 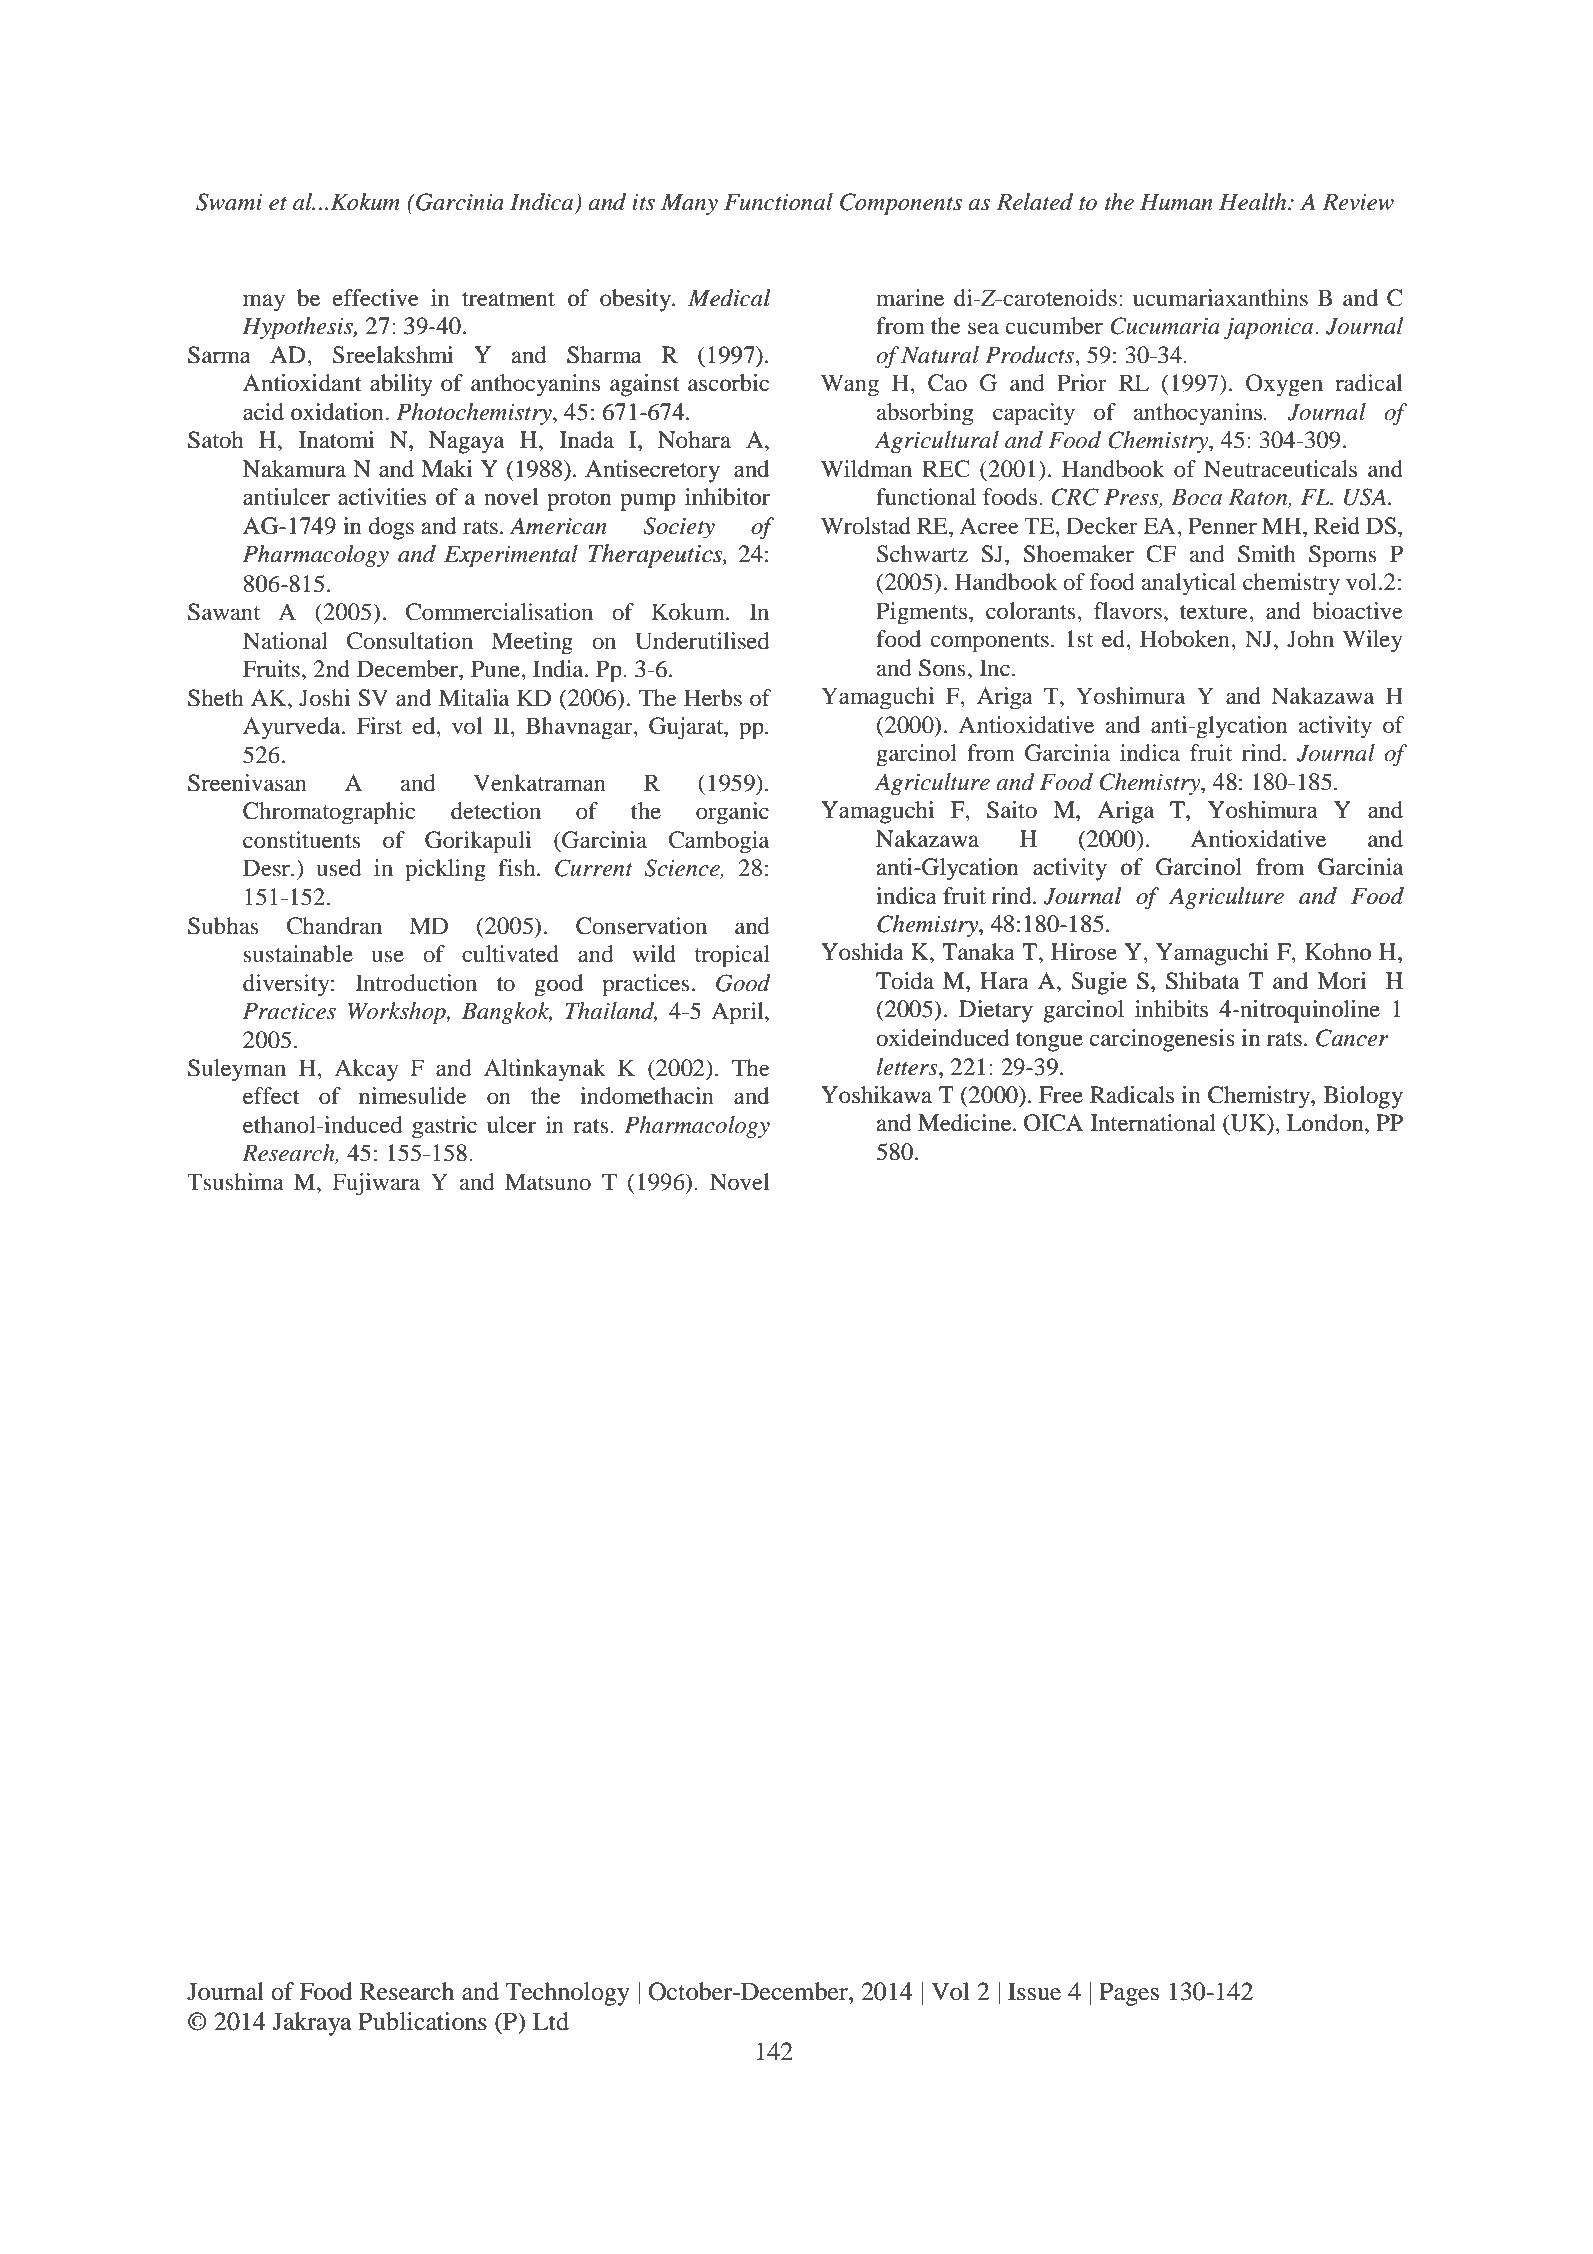 What do you see at coordinates (422, 2021) in the screenshot?
I see `Publications` at bounding box center [422, 2021].
